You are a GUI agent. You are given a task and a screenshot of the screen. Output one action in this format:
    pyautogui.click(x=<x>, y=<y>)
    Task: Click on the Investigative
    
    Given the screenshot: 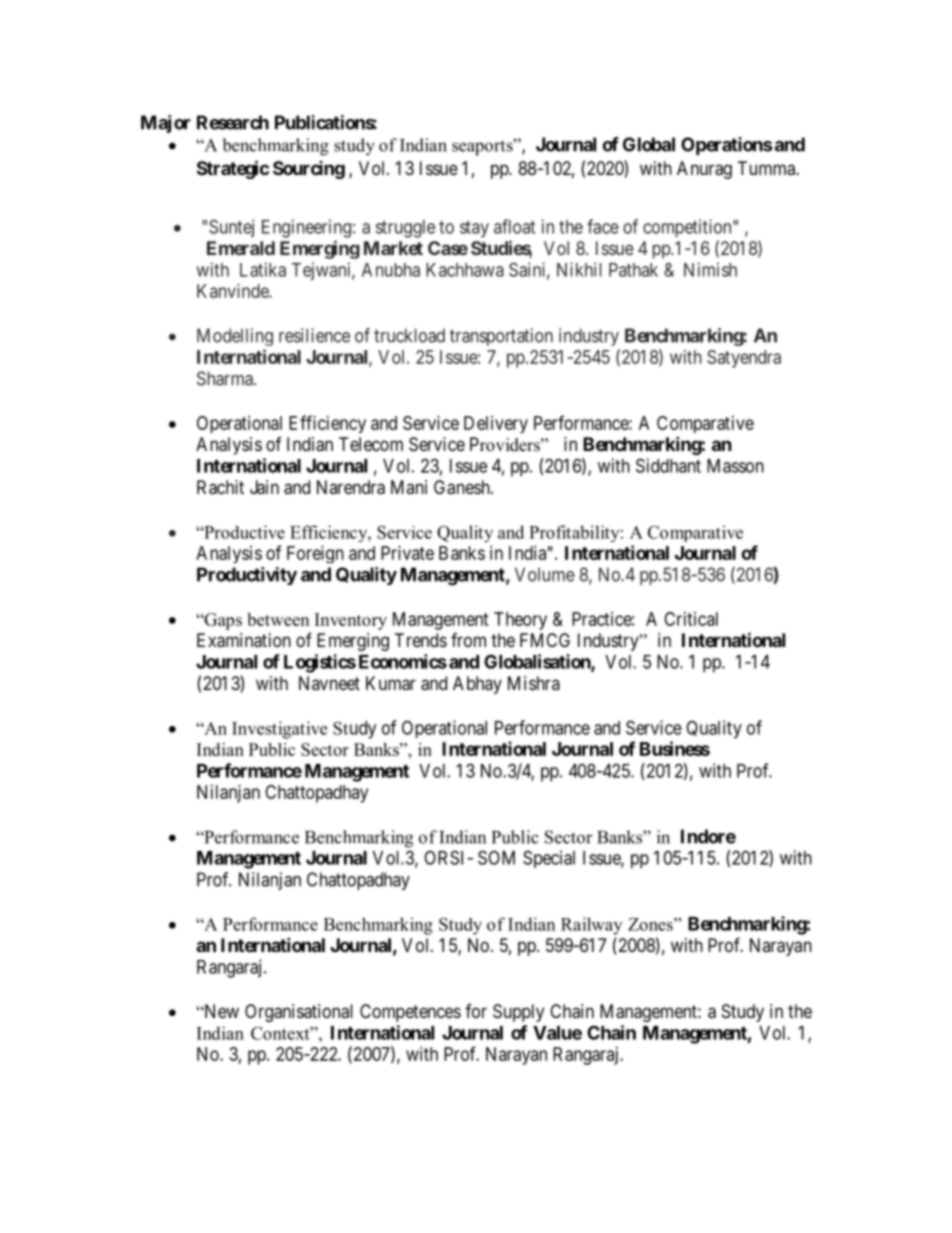 What is the action you would take?
    pyautogui.click(x=279, y=730)
